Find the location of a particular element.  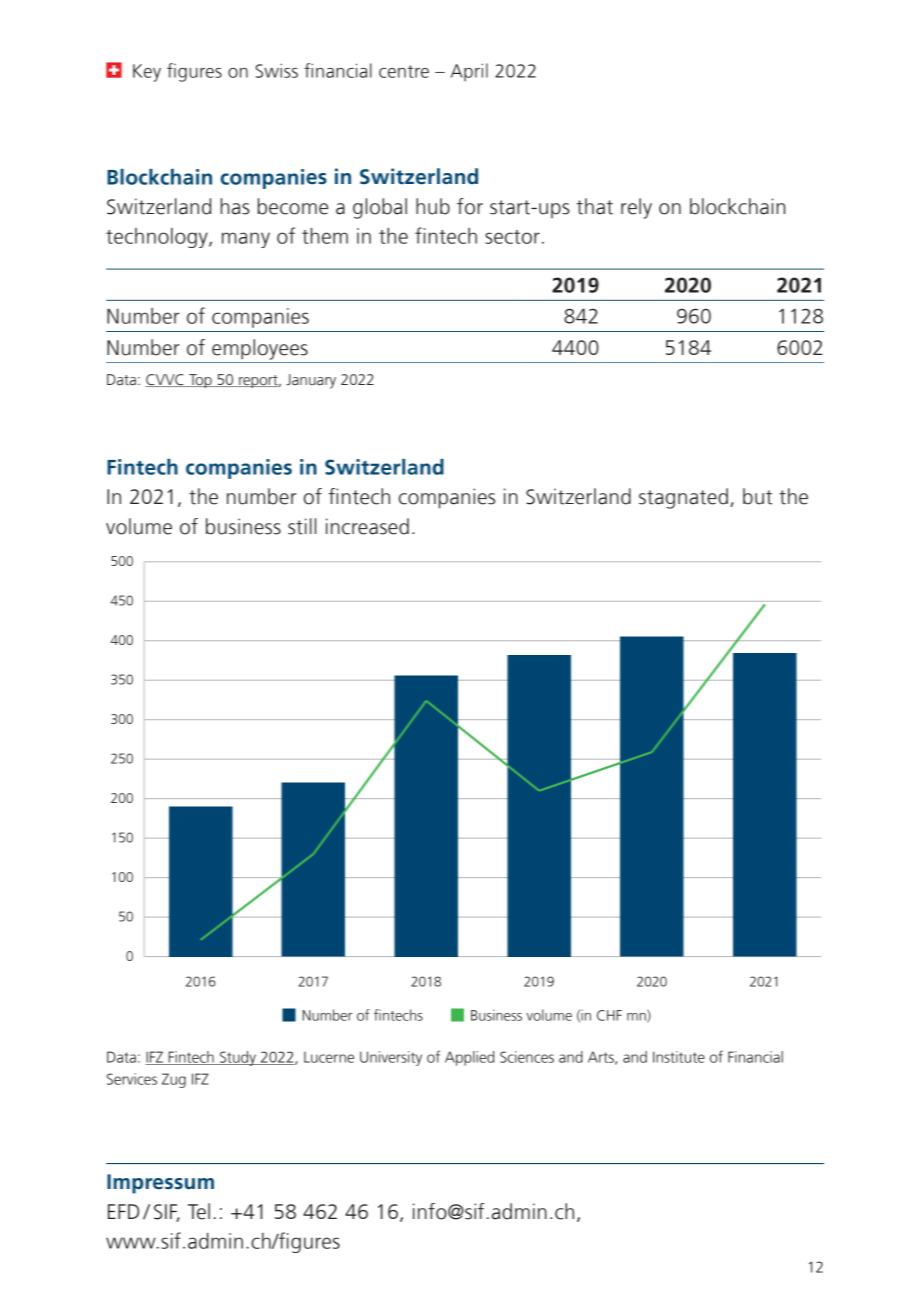

but is located at coordinates (757, 496).
